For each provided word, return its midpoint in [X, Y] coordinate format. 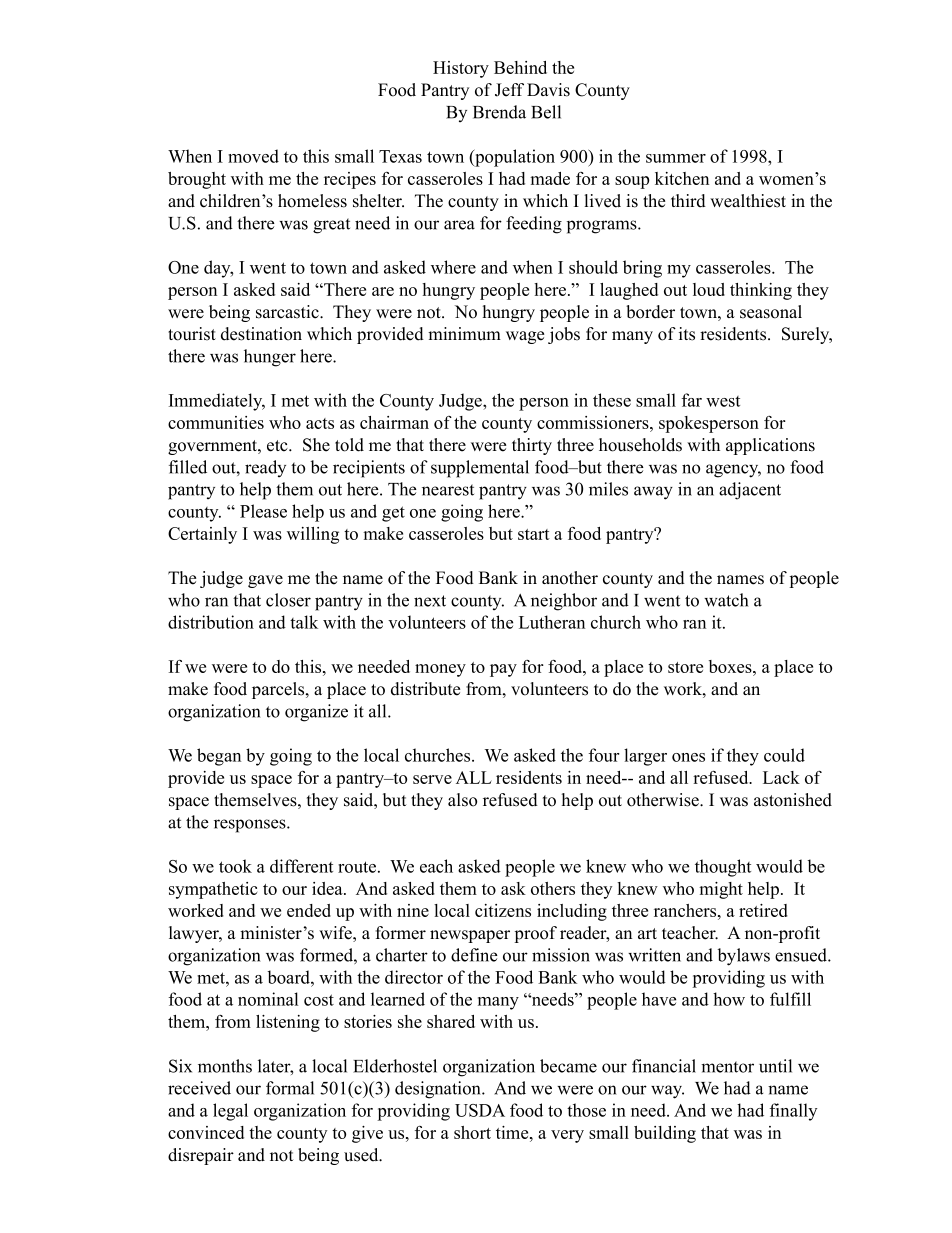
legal [230, 1112]
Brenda [499, 112]
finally [793, 1112]
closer [288, 600]
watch [726, 600]
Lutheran [552, 622]
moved [253, 156]
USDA [480, 1110]
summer [676, 158]
